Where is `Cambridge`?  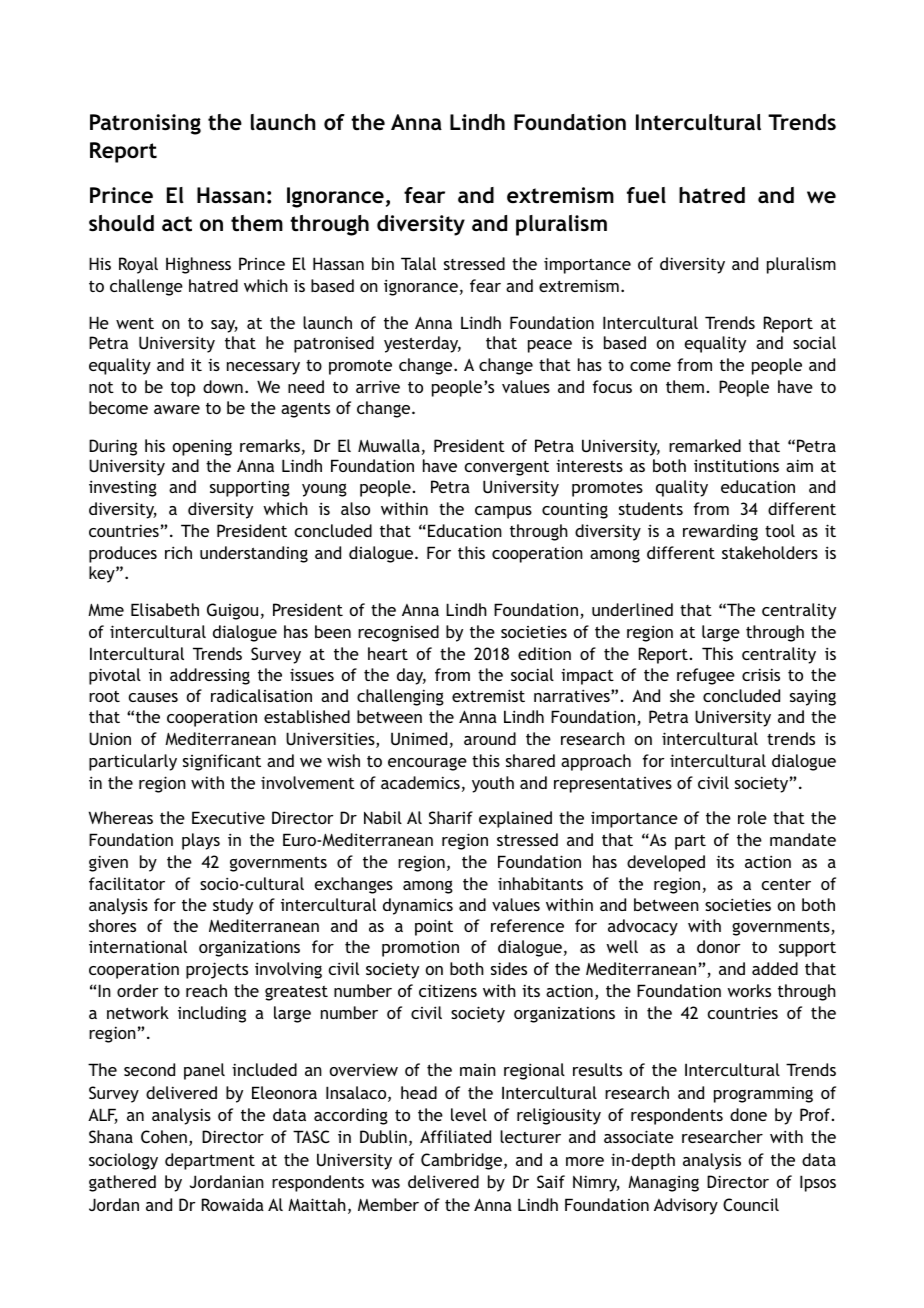
Cambridge is located at coordinates (463, 1161).
